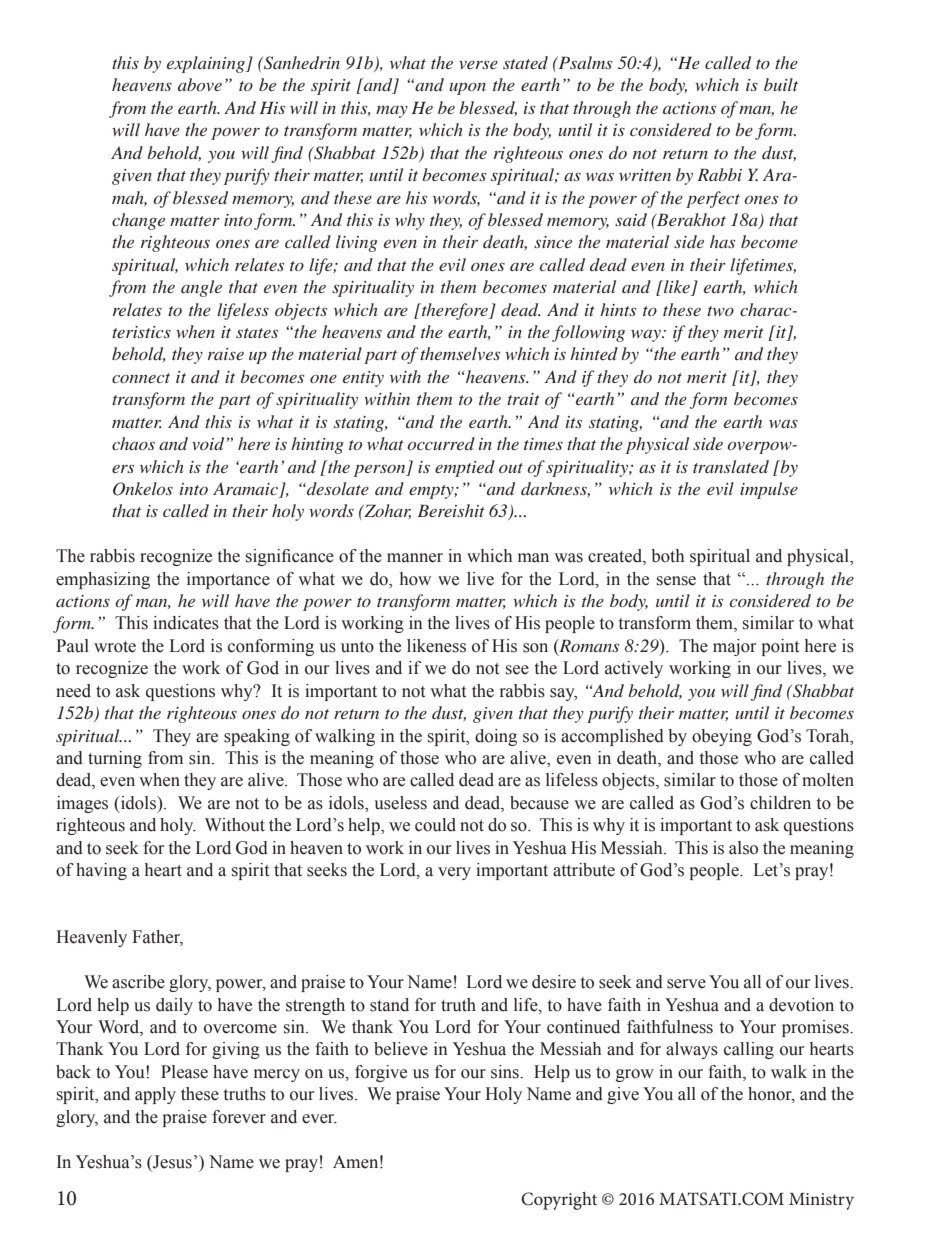 The height and width of the document is (1233, 952). What do you see at coordinates (82, 804) in the document?
I see `images` at bounding box center [82, 804].
